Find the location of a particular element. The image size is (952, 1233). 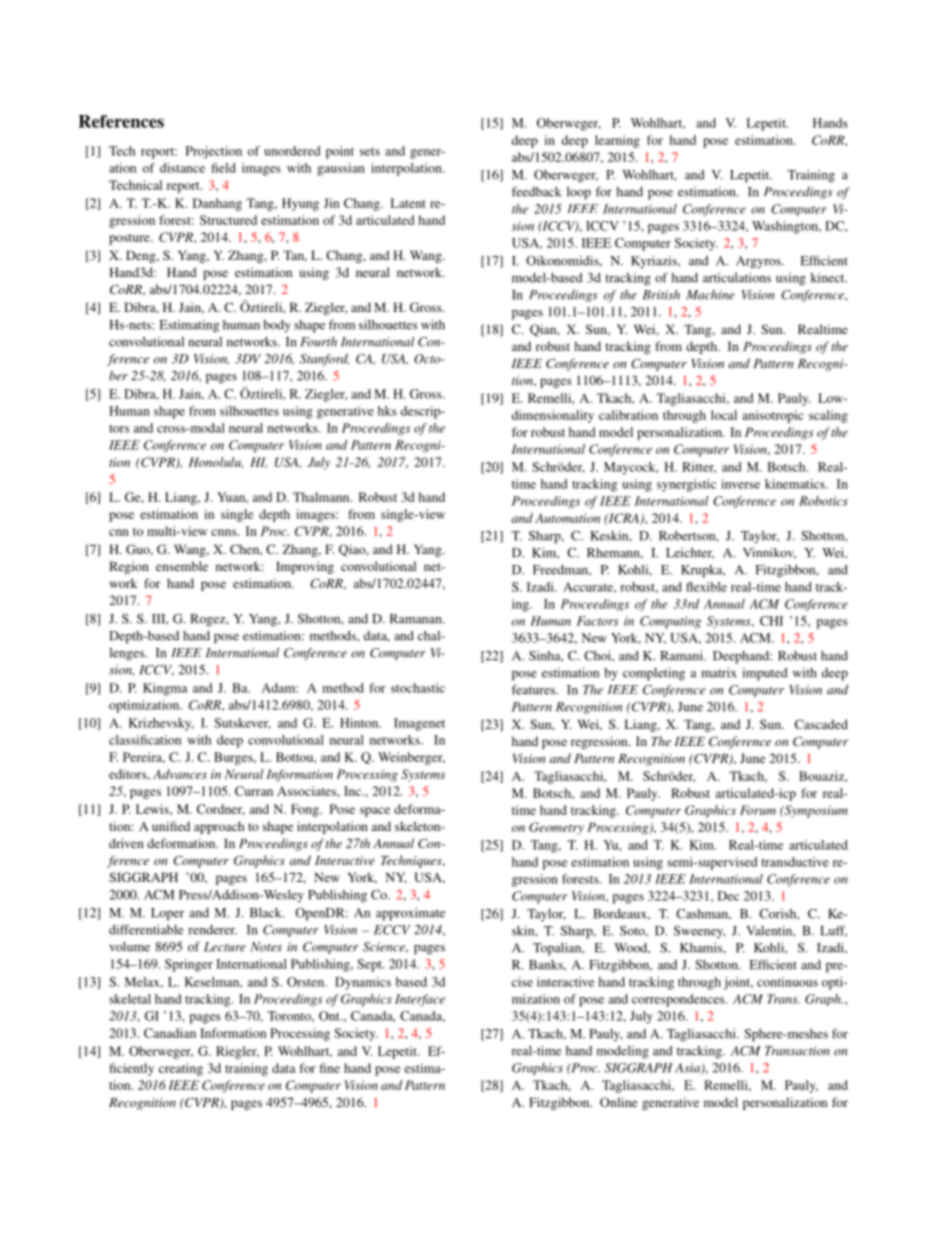

approach is located at coordinates (219, 827).
